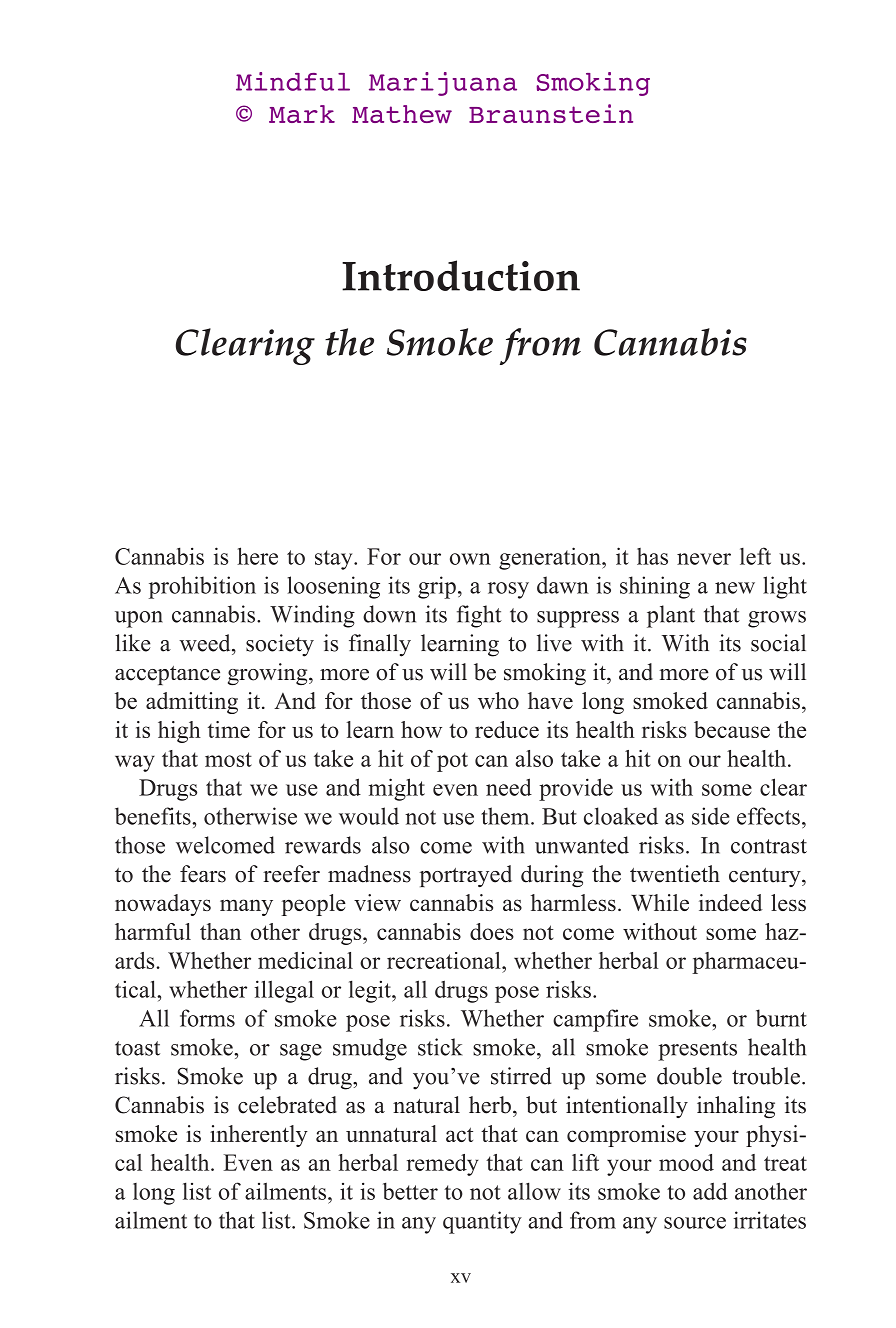 The height and width of the screenshot is (1328, 896). Describe the element at coordinates (443, 1165) in the screenshot. I see `remedy` at that location.
